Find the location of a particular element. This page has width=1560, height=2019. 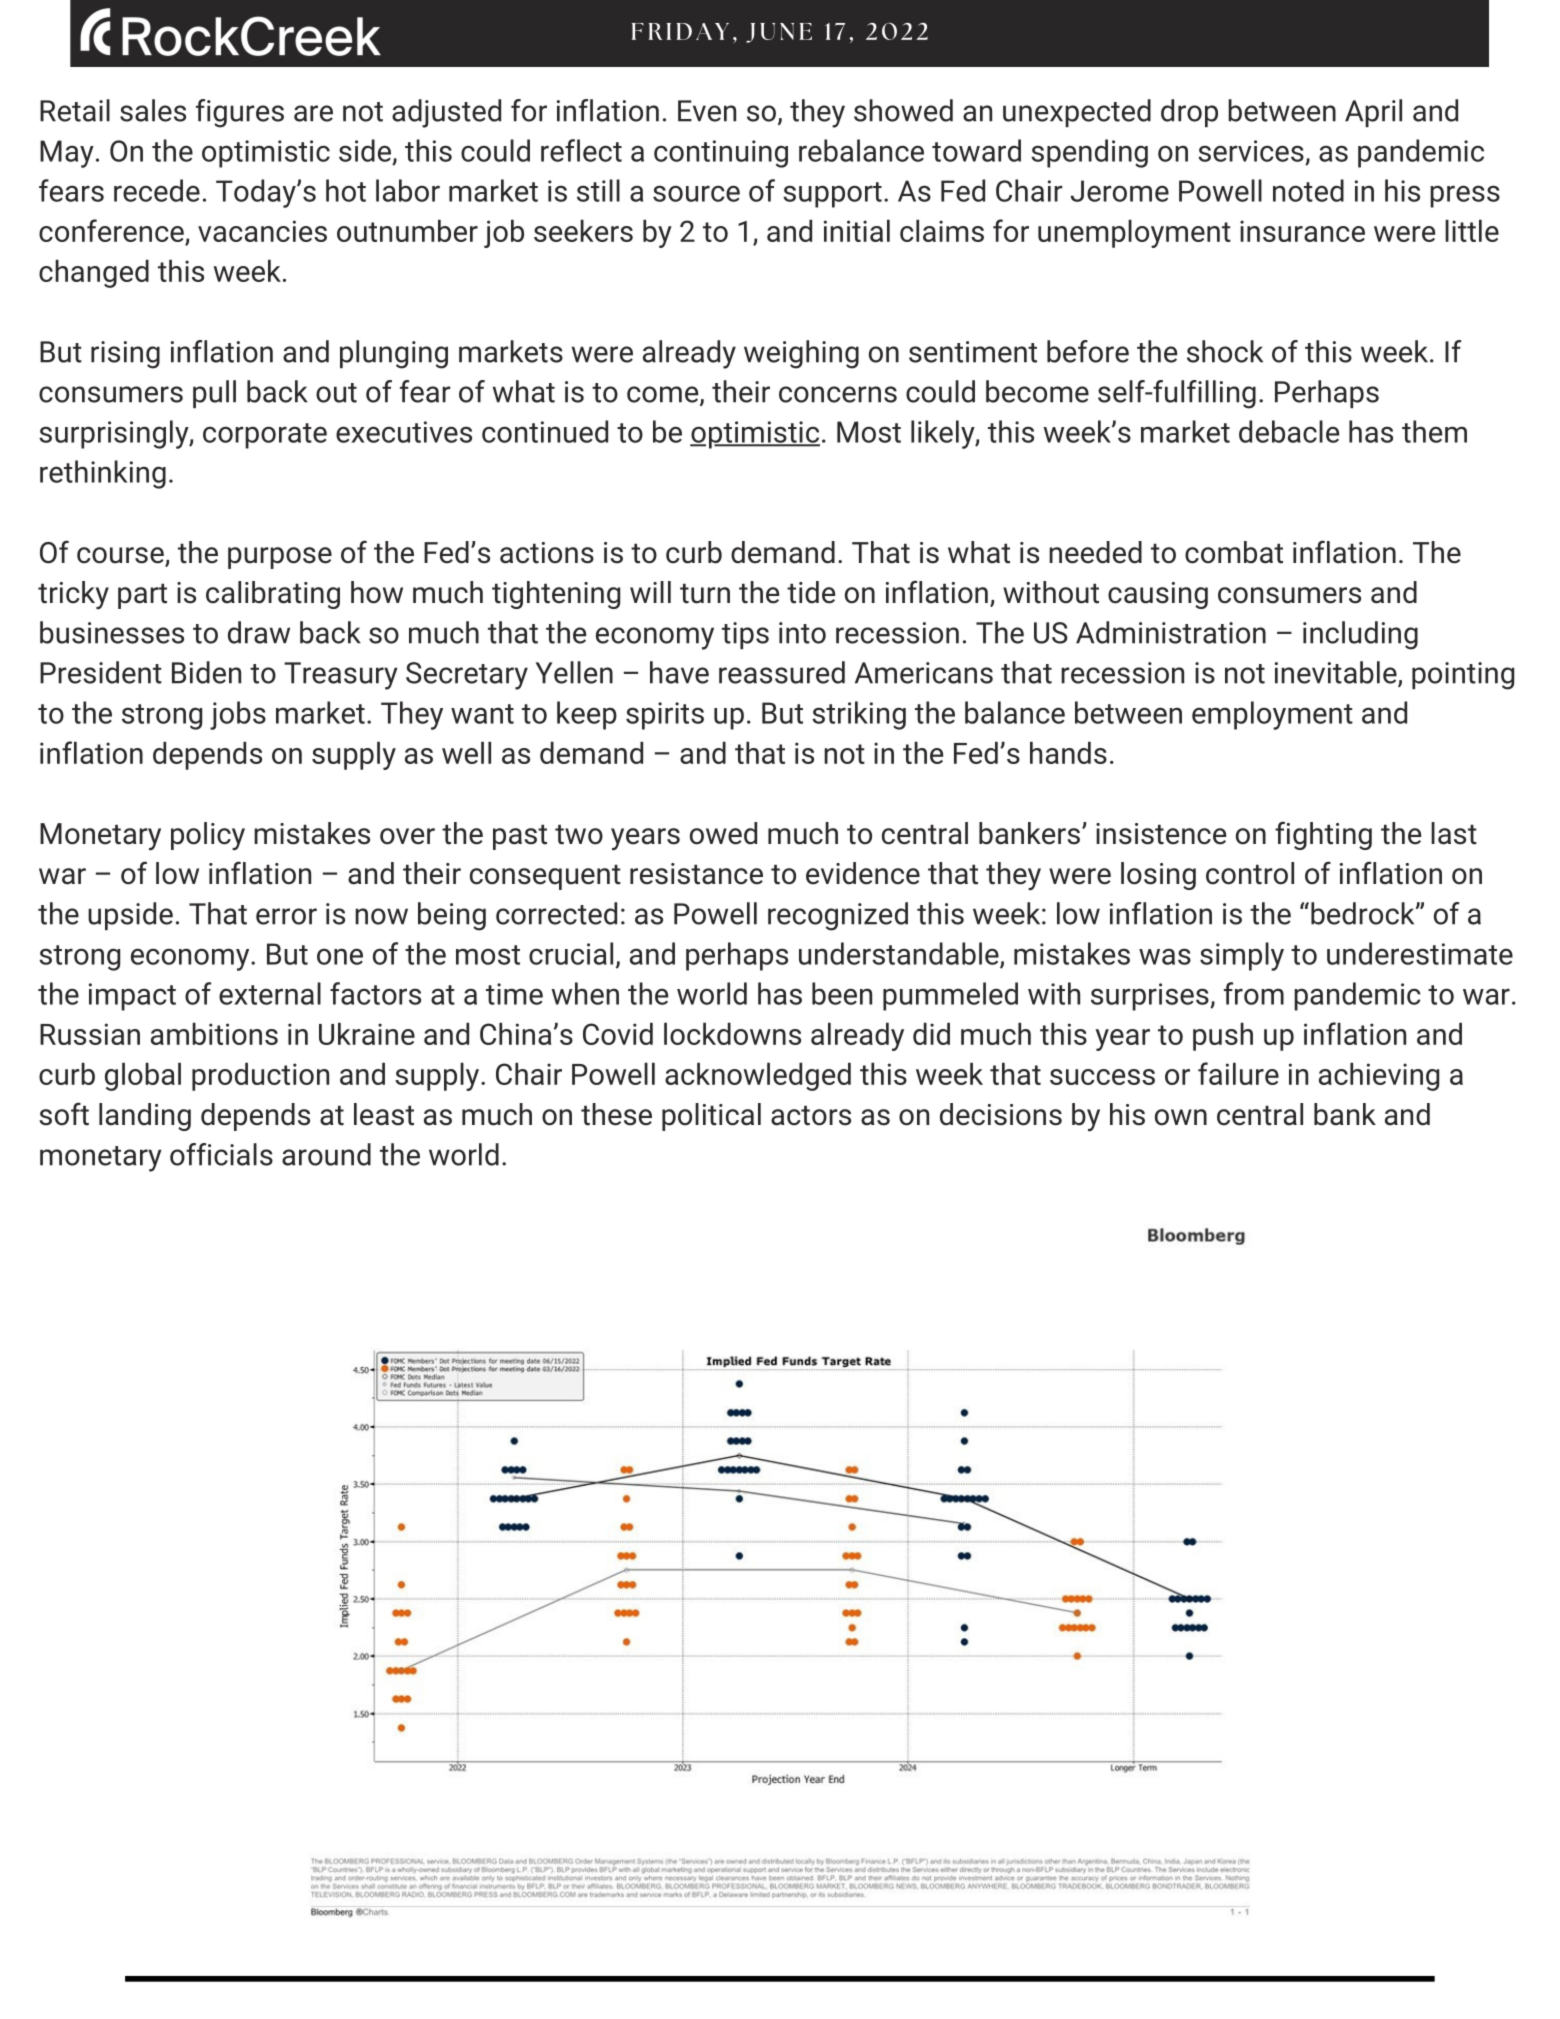

officials is located at coordinates (221, 1154).
